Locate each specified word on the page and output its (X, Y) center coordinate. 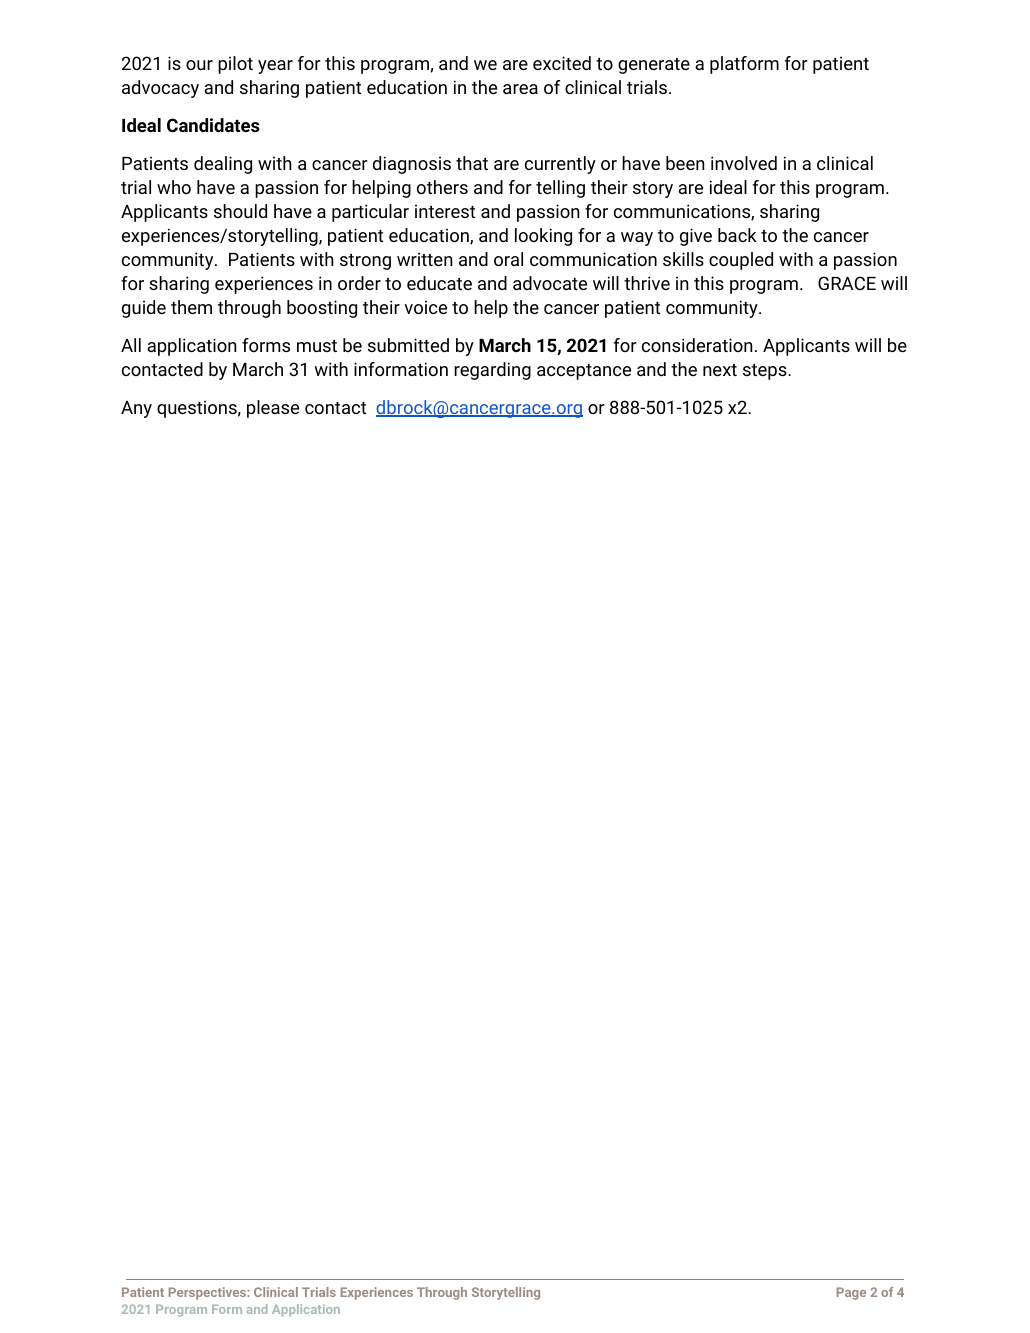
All (131, 345)
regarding (492, 371)
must (317, 346)
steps (766, 372)
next (720, 370)
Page (851, 1293)
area (520, 89)
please (273, 409)
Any (136, 409)
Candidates (213, 125)
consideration (697, 345)
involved (744, 163)
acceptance (584, 372)
